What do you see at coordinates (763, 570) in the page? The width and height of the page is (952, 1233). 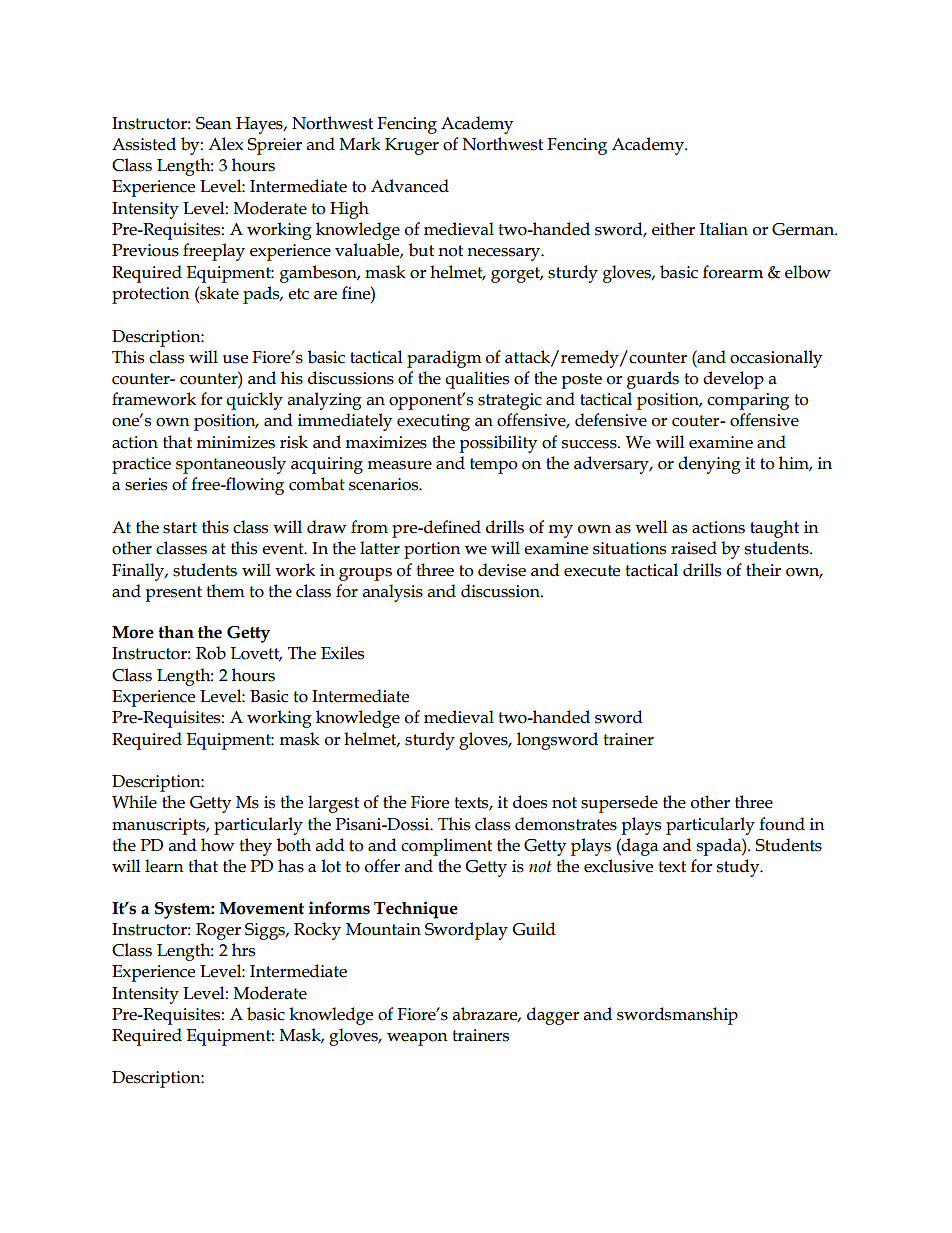 I see `their` at bounding box center [763, 570].
